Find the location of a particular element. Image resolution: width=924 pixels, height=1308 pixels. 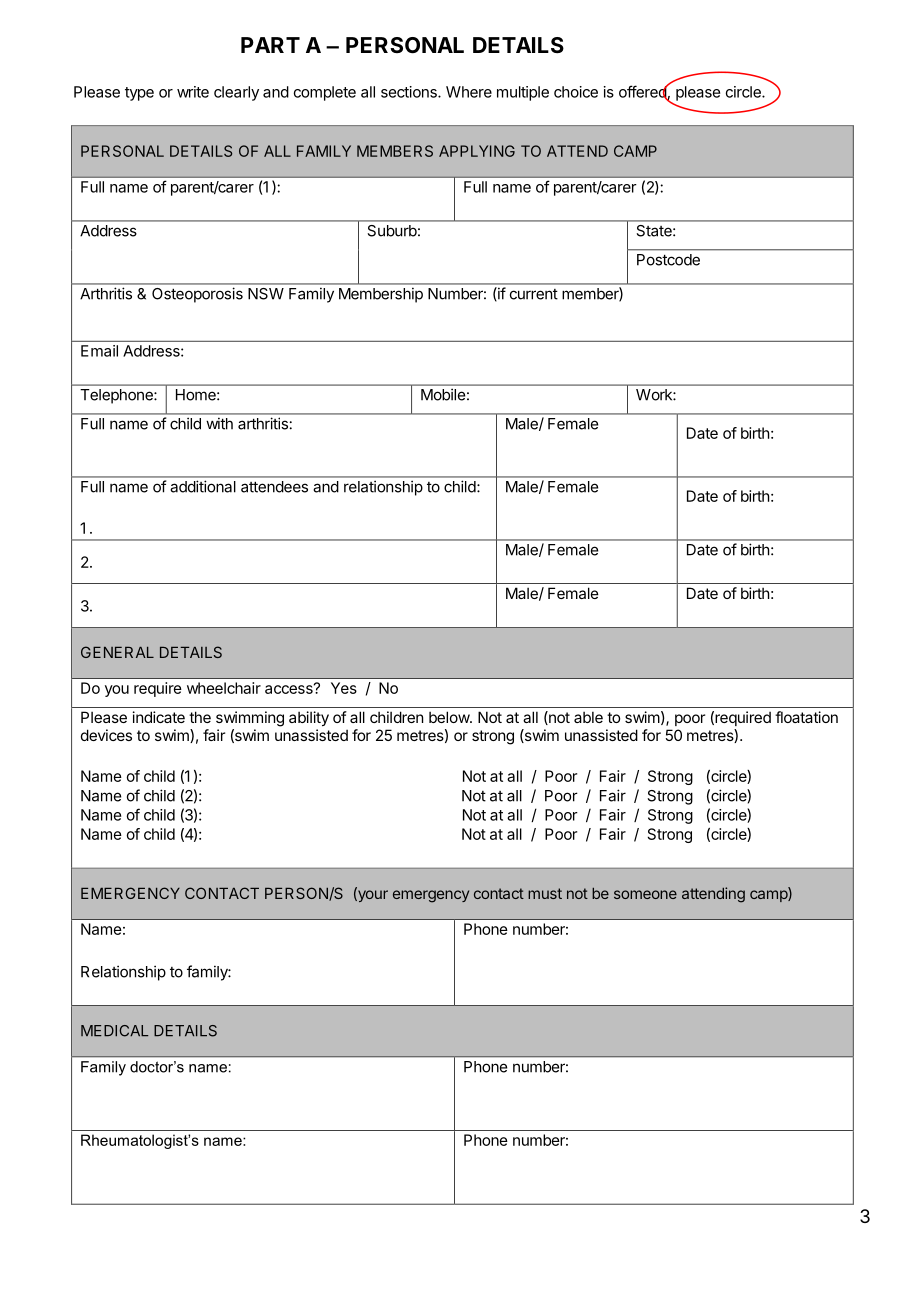

below is located at coordinates (450, 717).
